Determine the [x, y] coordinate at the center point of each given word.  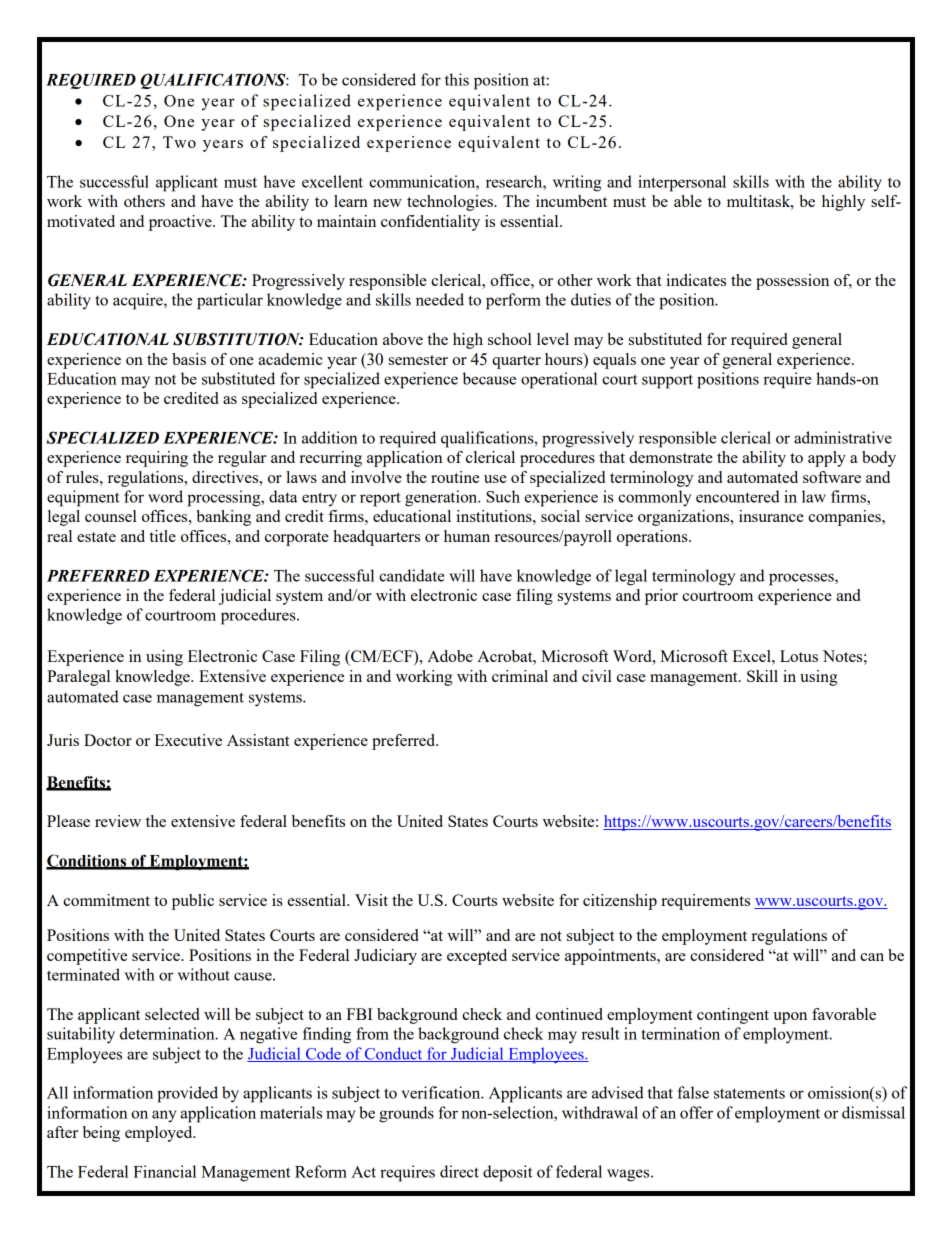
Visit [371, 900]
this [457, 79]
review [118, 821]
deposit [507, 1173]
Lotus [799, 656]
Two [179, 142]
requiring [157, 459]
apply [827, 459]
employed [160, 1134]
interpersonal [682, 183]
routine [455, 477]
